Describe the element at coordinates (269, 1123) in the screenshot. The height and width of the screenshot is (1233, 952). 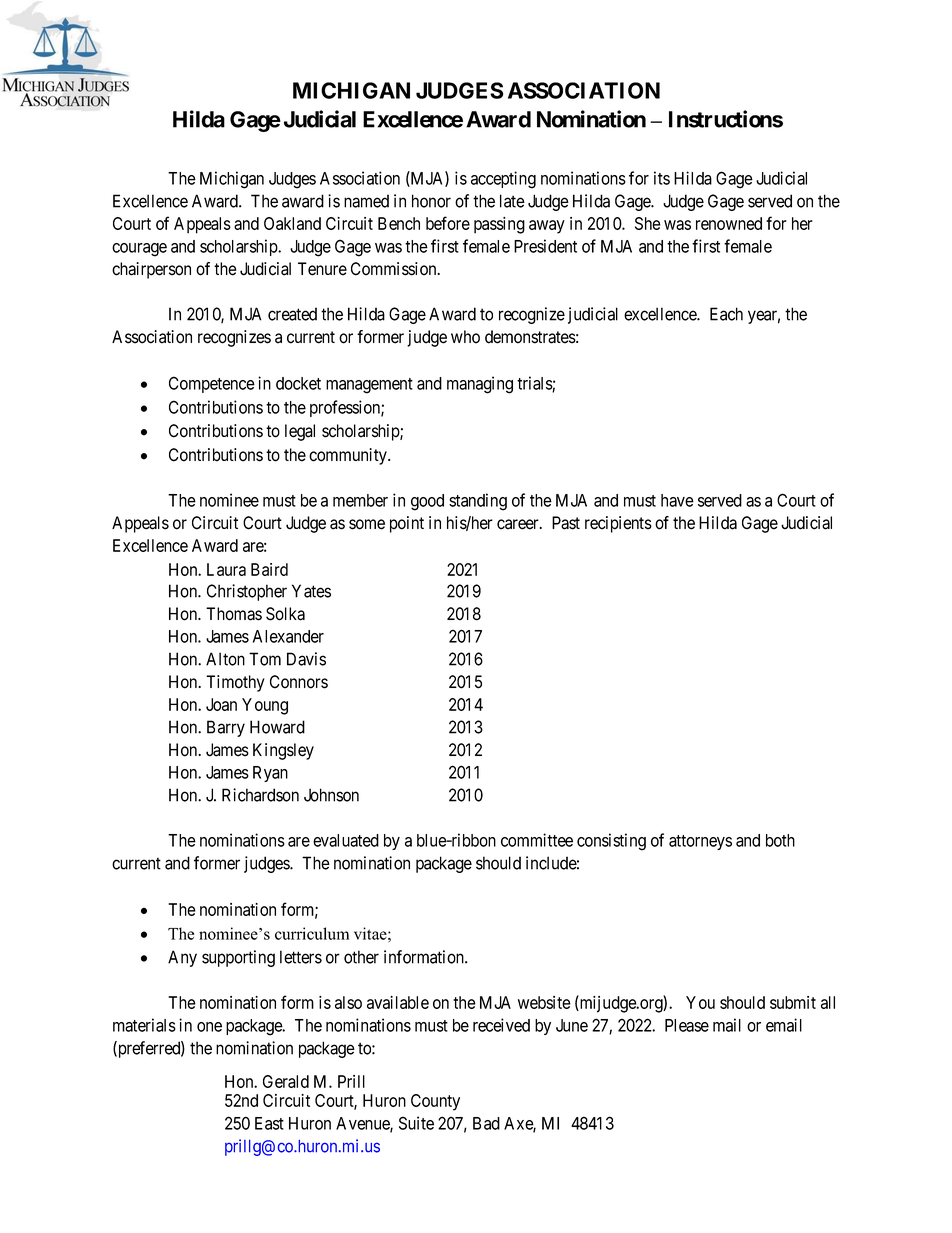
I see `East` at that location.
